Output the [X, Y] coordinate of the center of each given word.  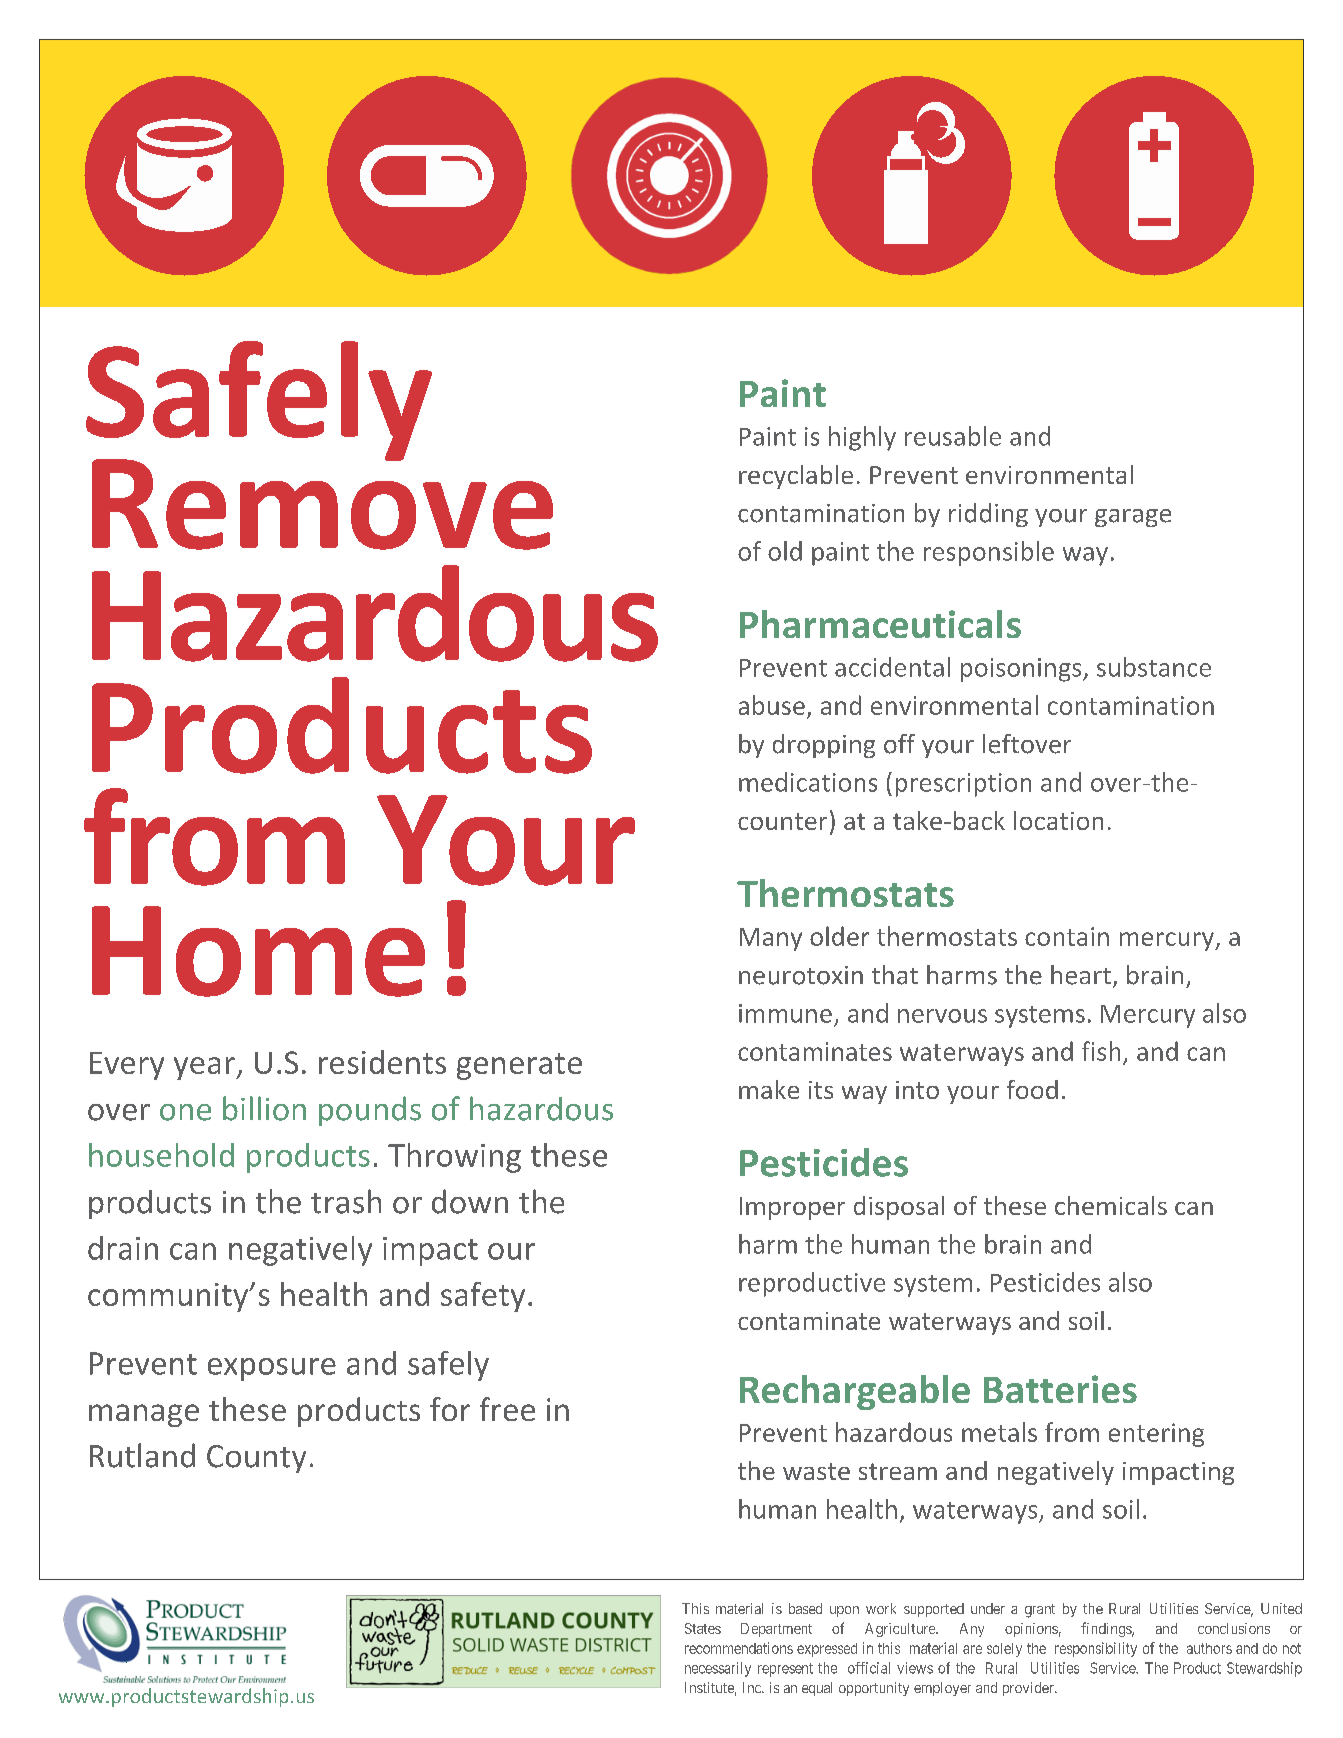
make [769, 1089]
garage [1133, 518]
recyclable [796, 477]
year [205, 1068]
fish [1101, 1051]
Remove [322, 503]
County [256, 1459]
